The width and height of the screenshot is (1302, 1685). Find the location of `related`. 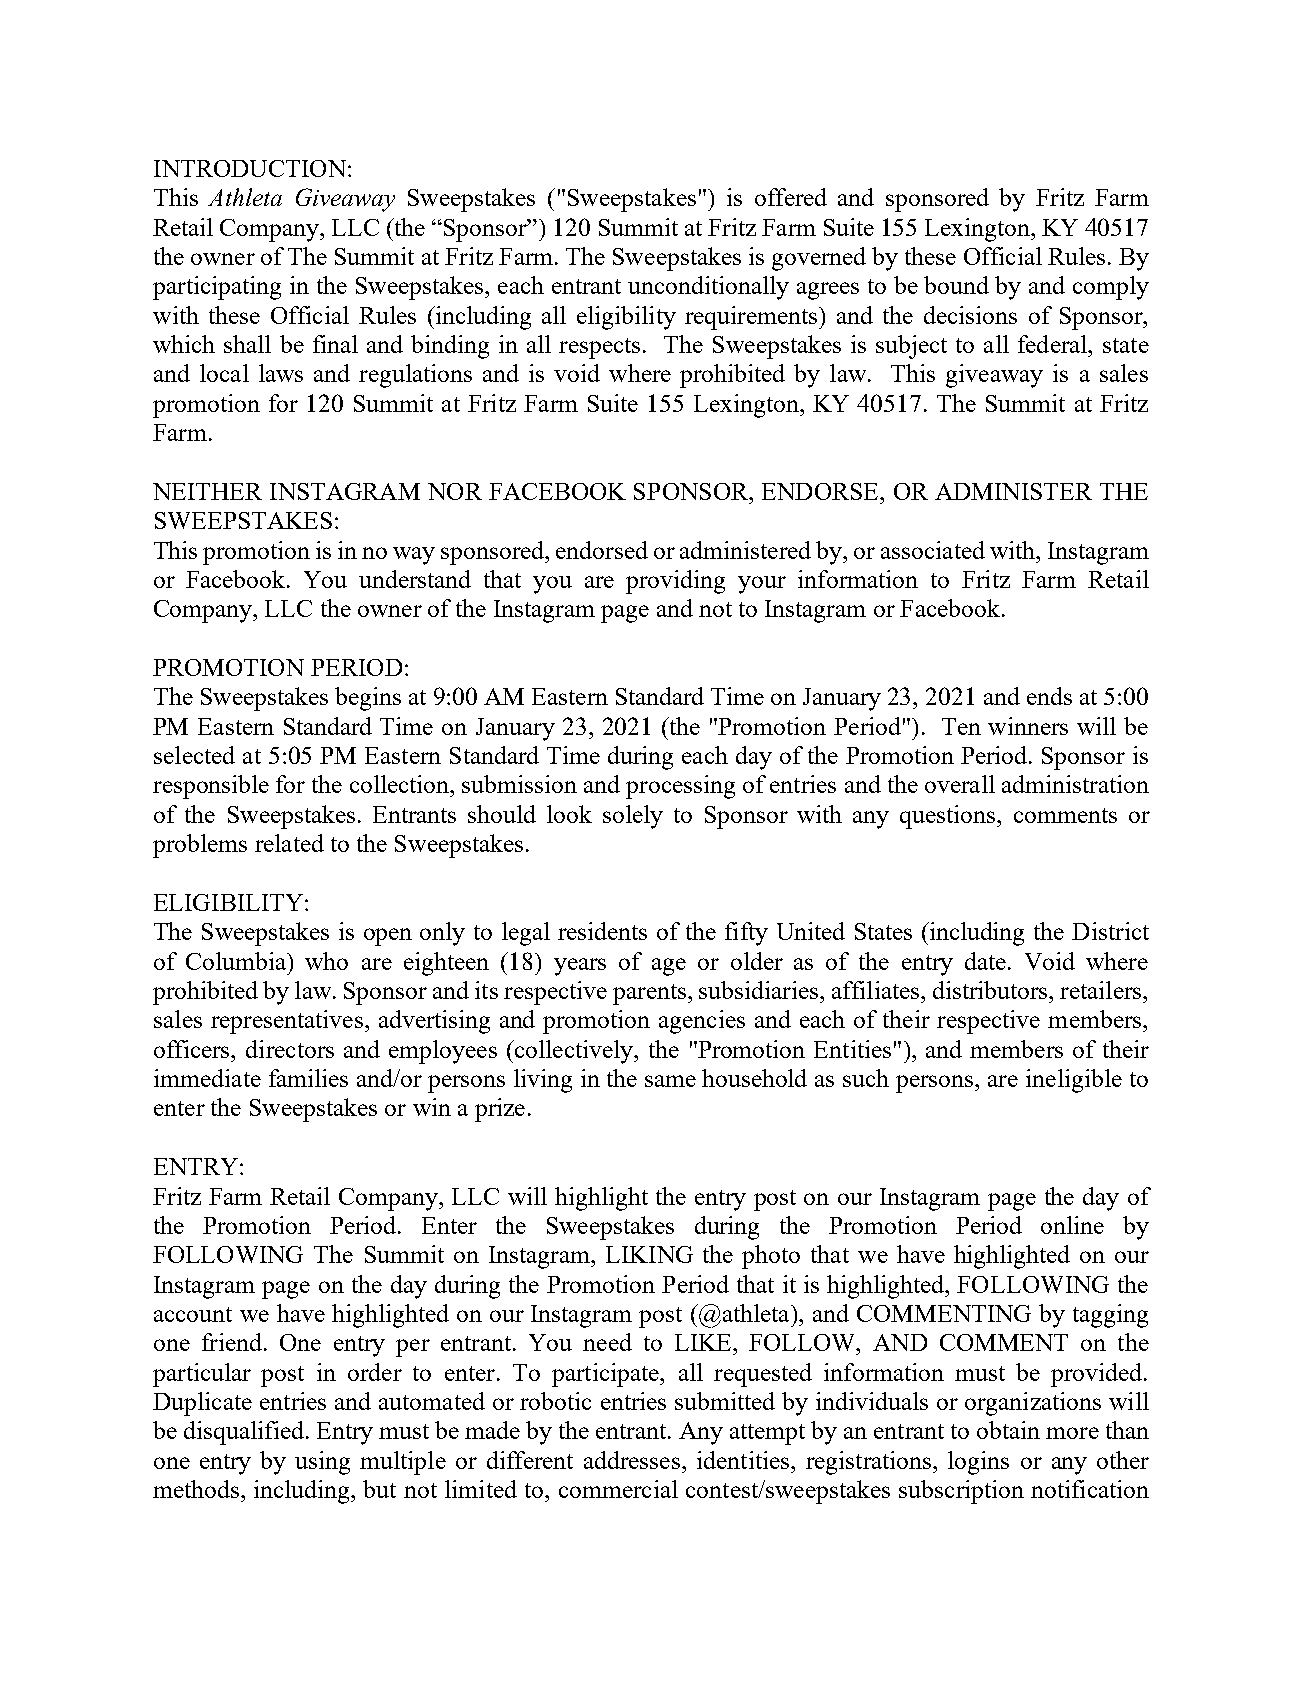

related is located at coordinates (289, 843).
